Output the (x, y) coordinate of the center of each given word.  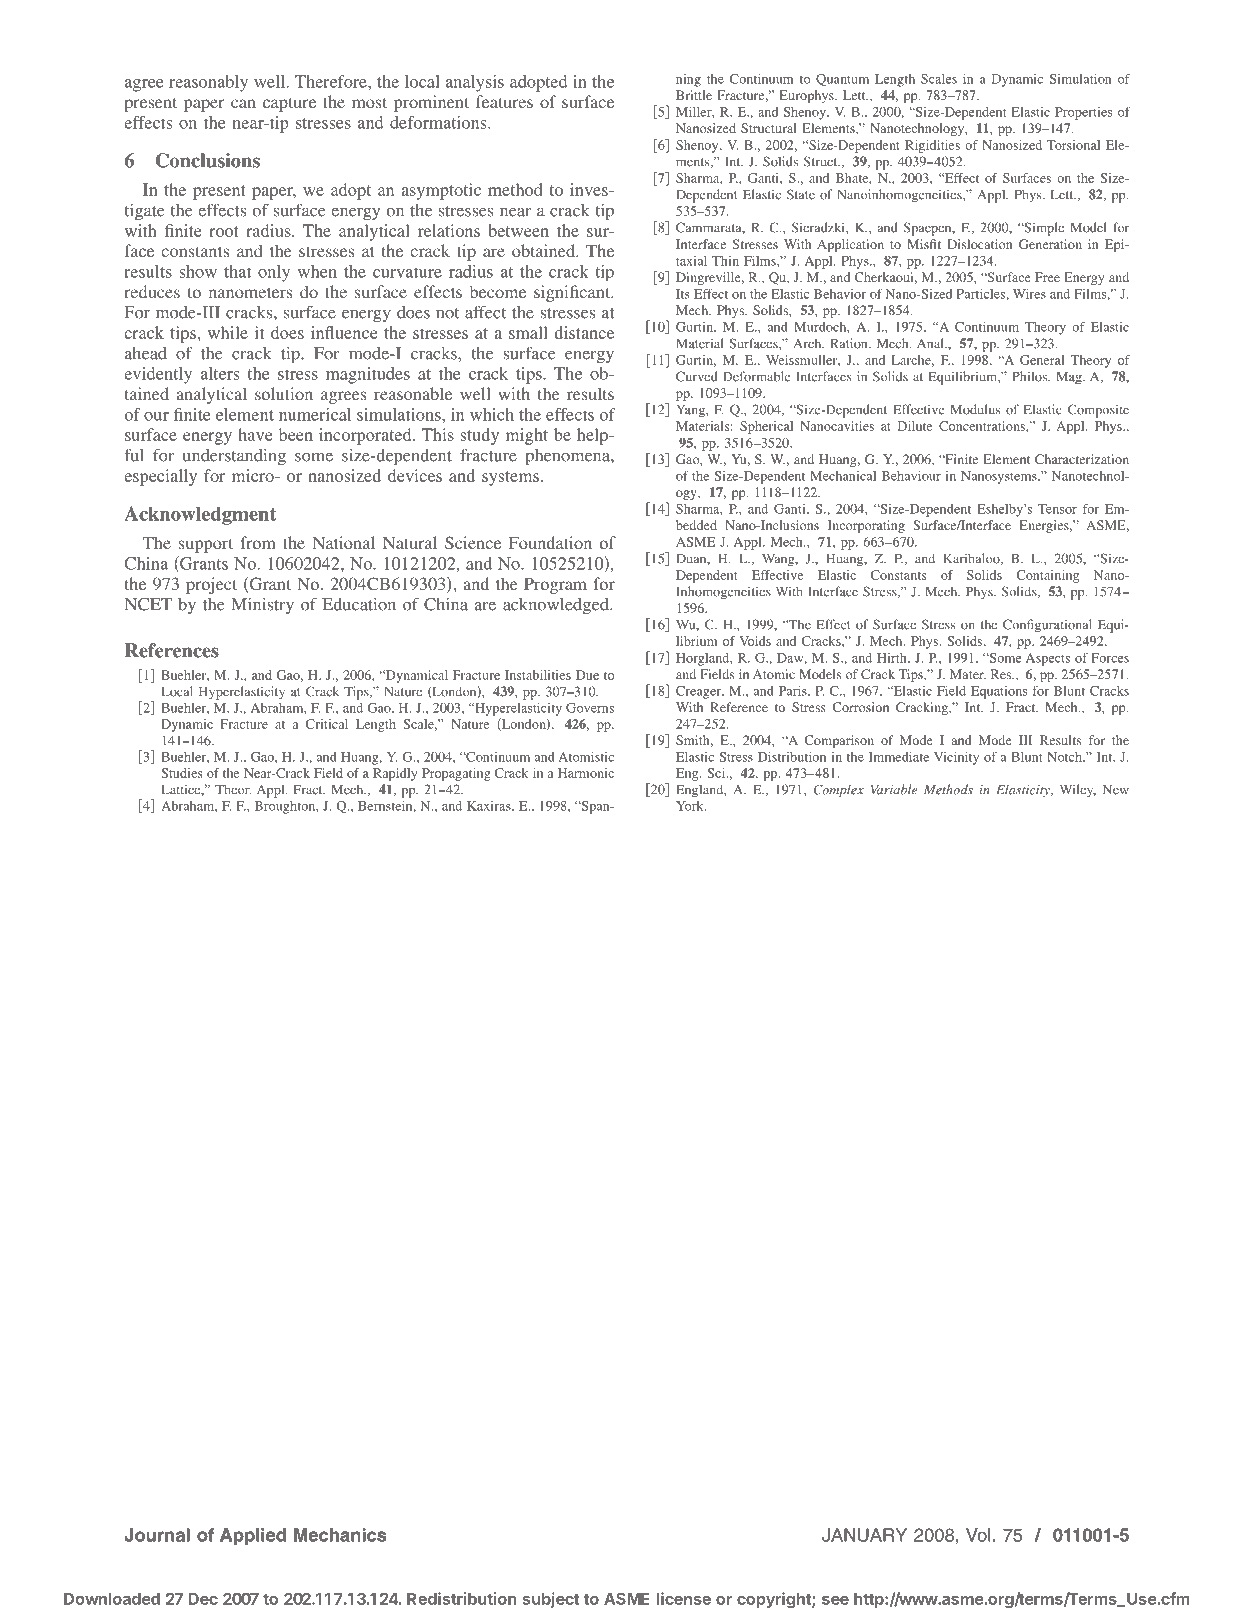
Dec (203, 1599)
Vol (978, 1535)
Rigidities (932, 146)
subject (550, 1600)
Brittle (694, 95)
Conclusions (208, 160)
